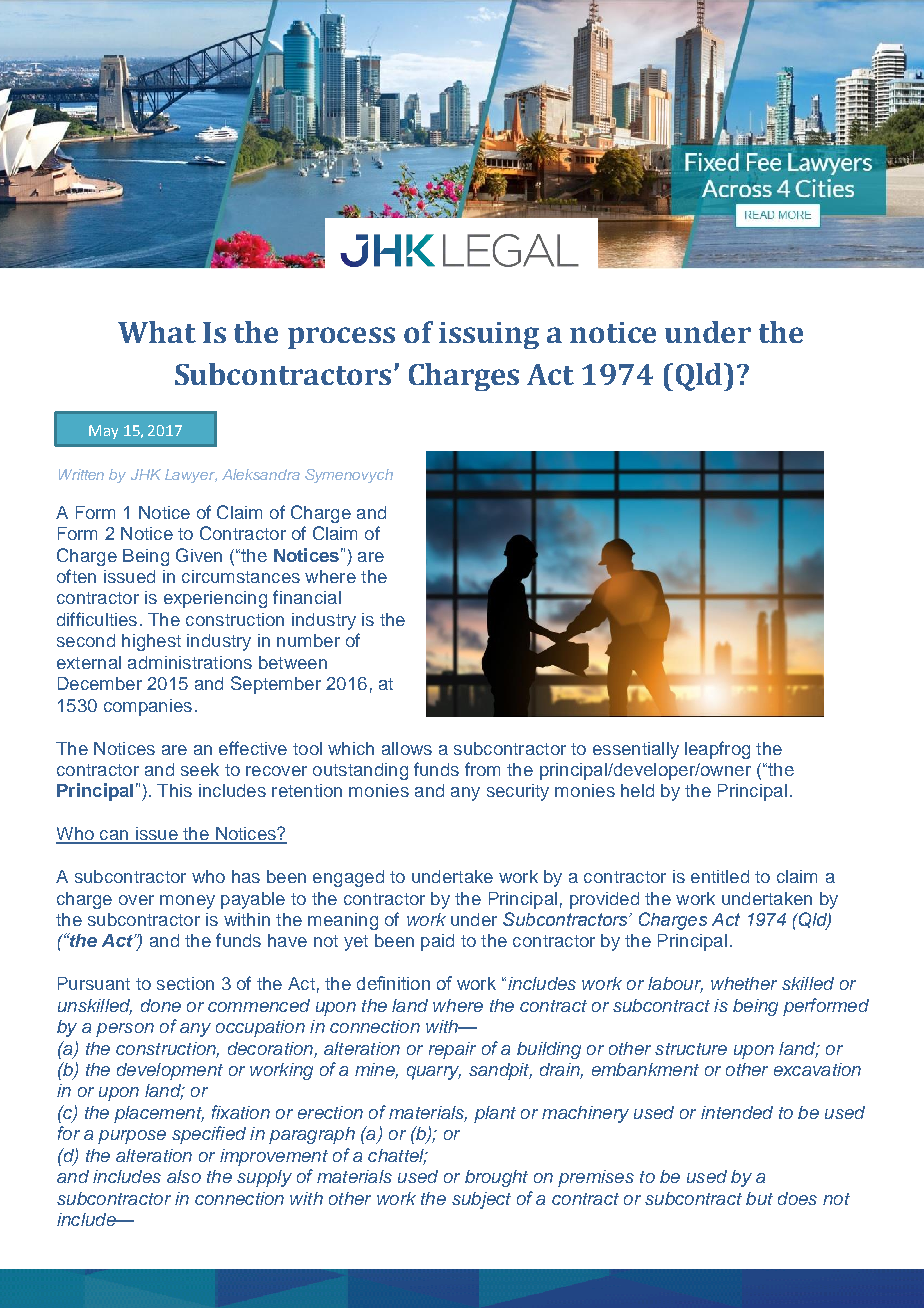 Image resolution: width=924 pixels, height=1308 pixels. Describe the element at coordinates (496, 1178) in the screenshot. I see `brought` at that location.
